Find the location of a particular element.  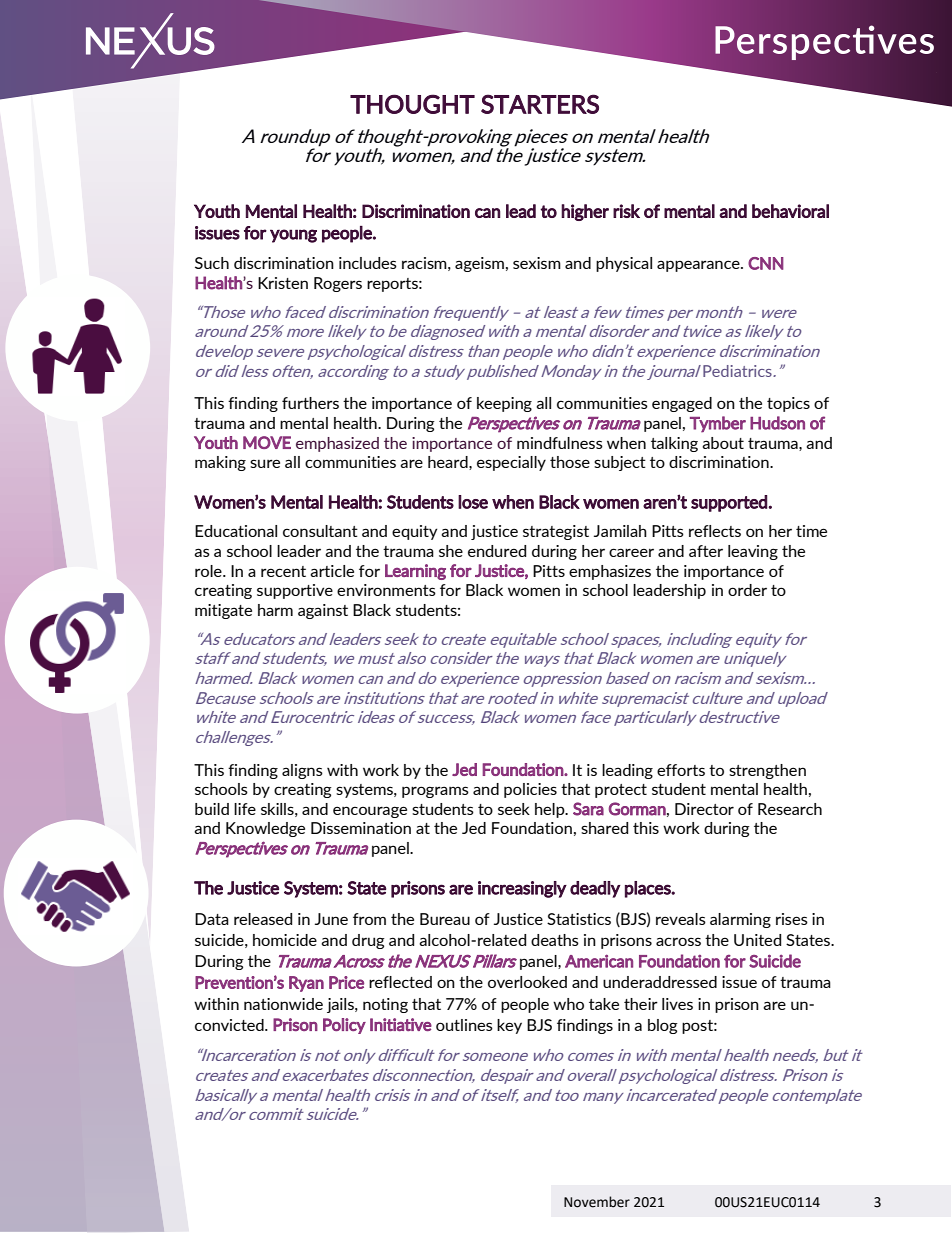

blog is located at coordinates (663, 1026).
